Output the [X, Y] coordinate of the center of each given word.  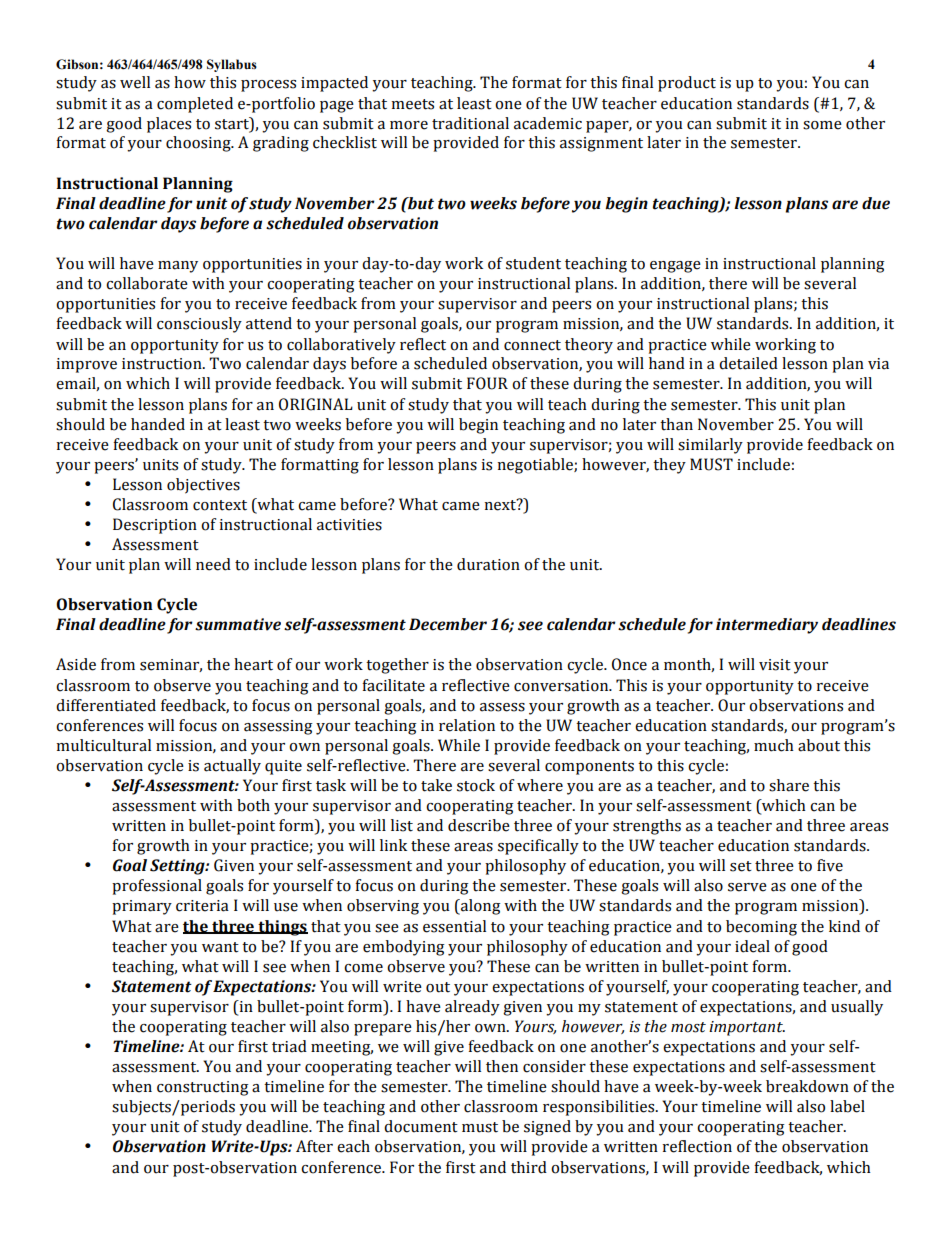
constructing [203, 1088]
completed [195, 105]
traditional [470, 123]
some [822, 125]
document [421, 1126]
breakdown [807, 1086]
